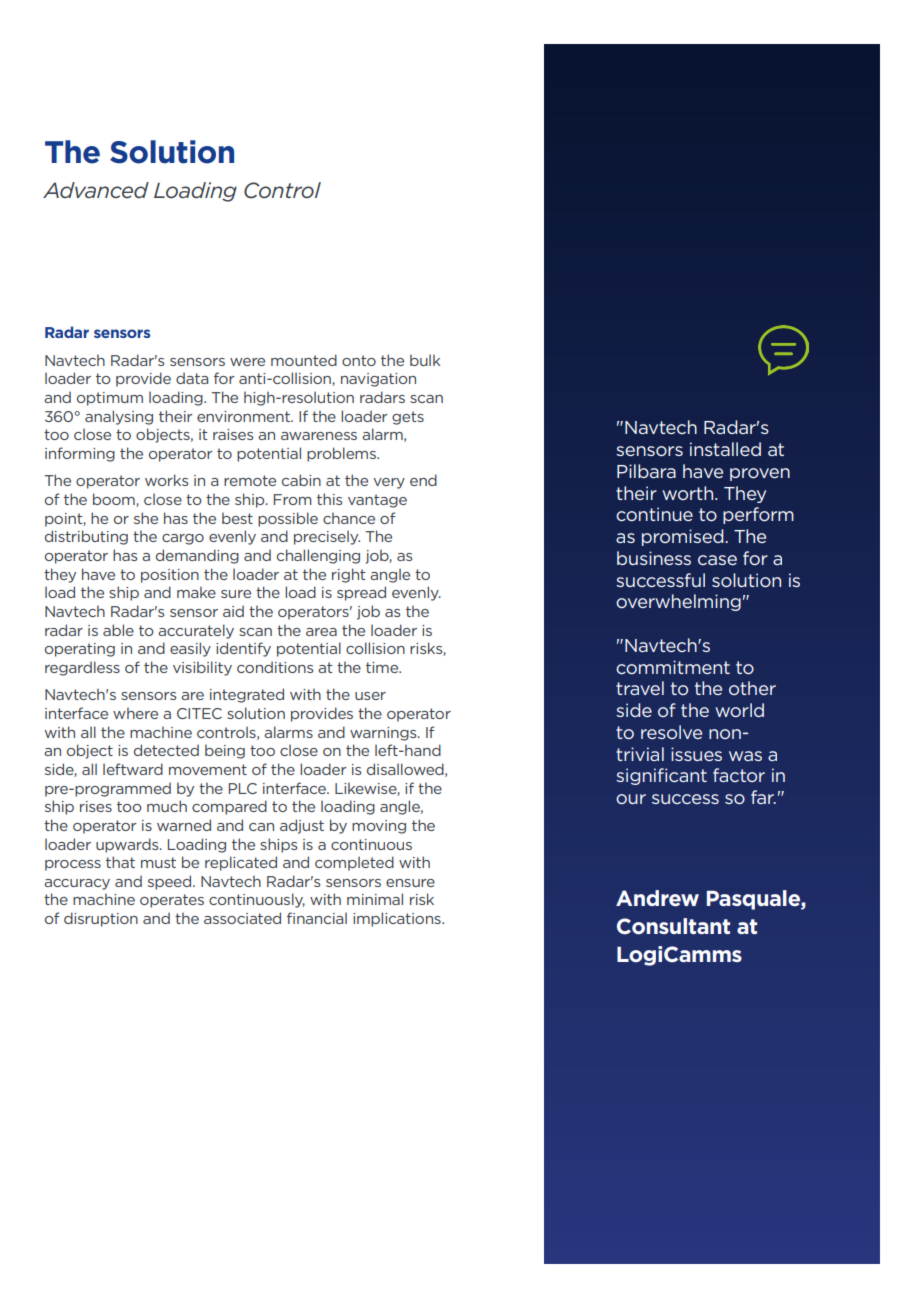 The width and height of the screenshot is (924, 1308). What do you see at coordinates (657, 898) in the screenshot?
I see `Andrew` at bounding box center [657, 898].
